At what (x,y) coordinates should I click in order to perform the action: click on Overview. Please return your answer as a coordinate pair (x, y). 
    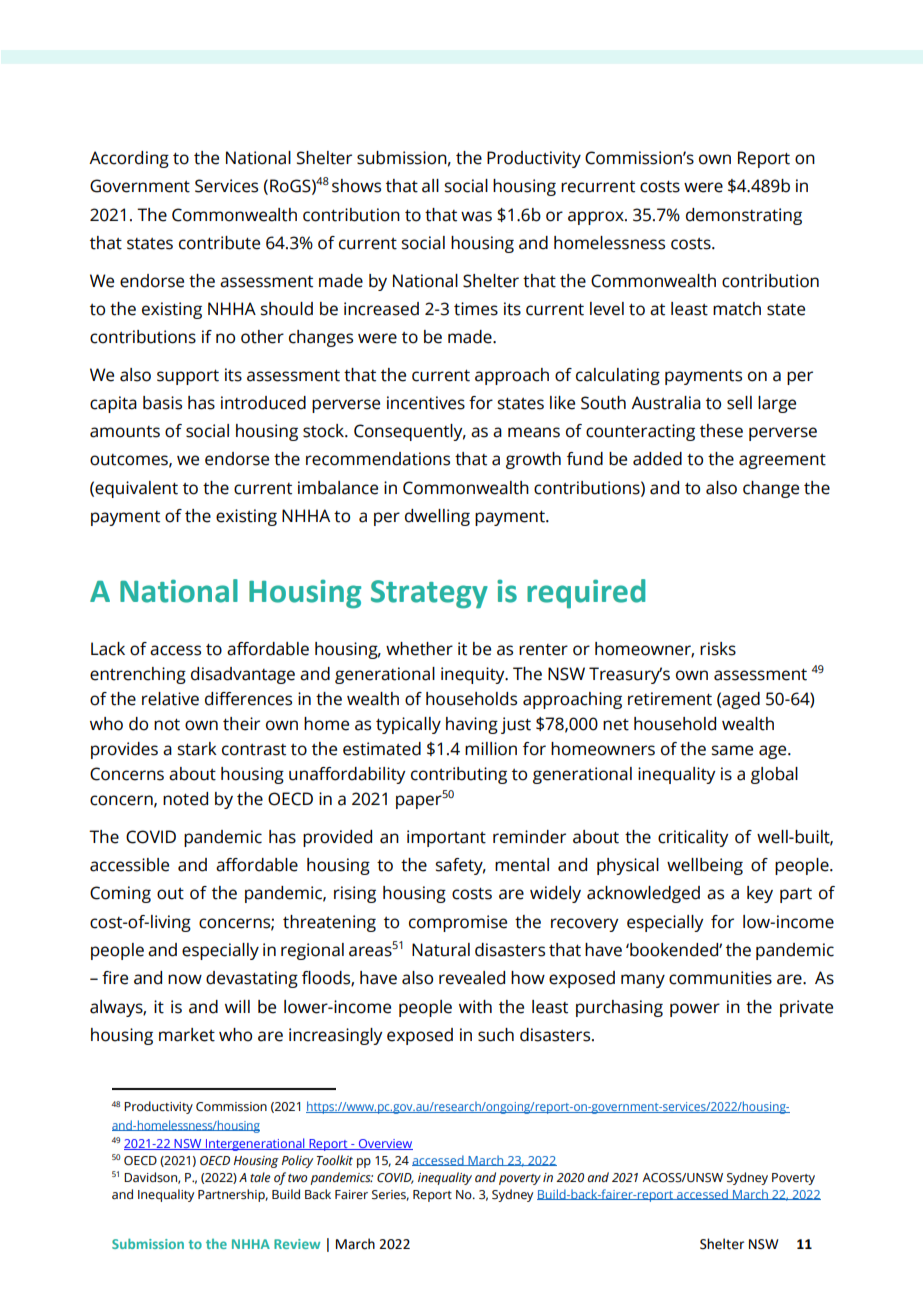
    Looking at the image, I should click on (385, 1144).
